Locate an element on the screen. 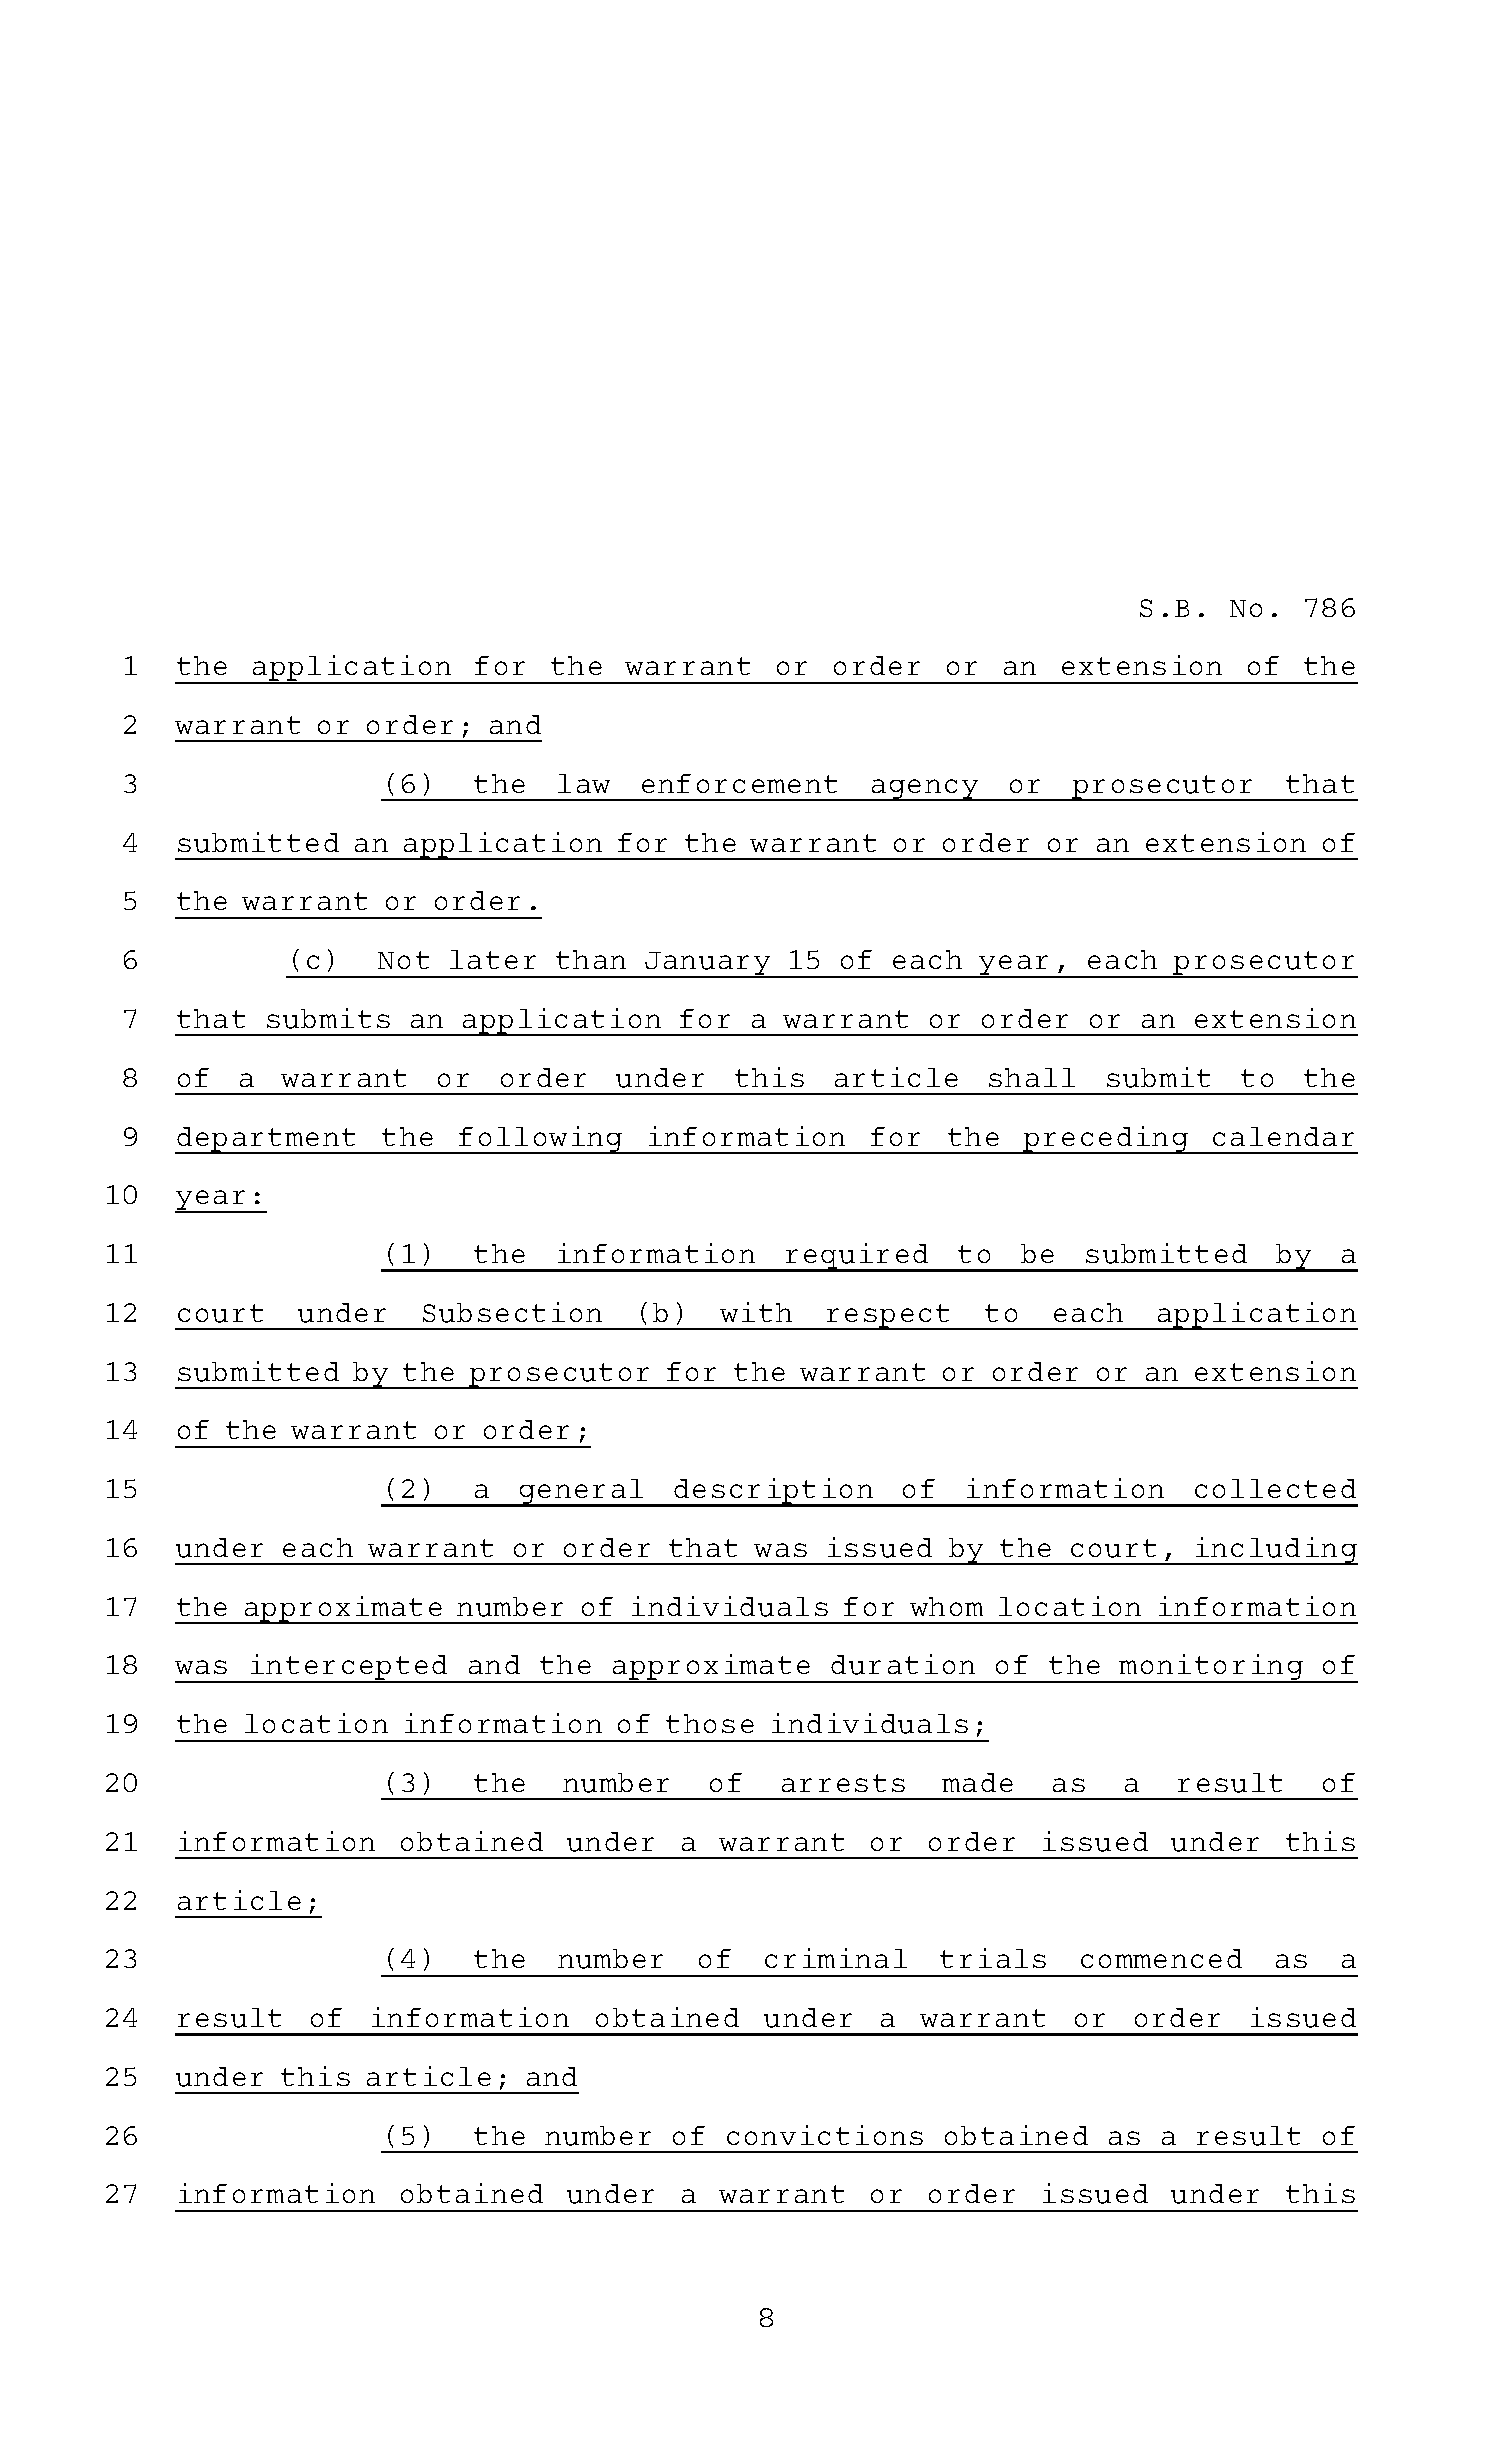 This screenshot has height=2452, width=1489. convictions is located at coordinates (825, 2135).
